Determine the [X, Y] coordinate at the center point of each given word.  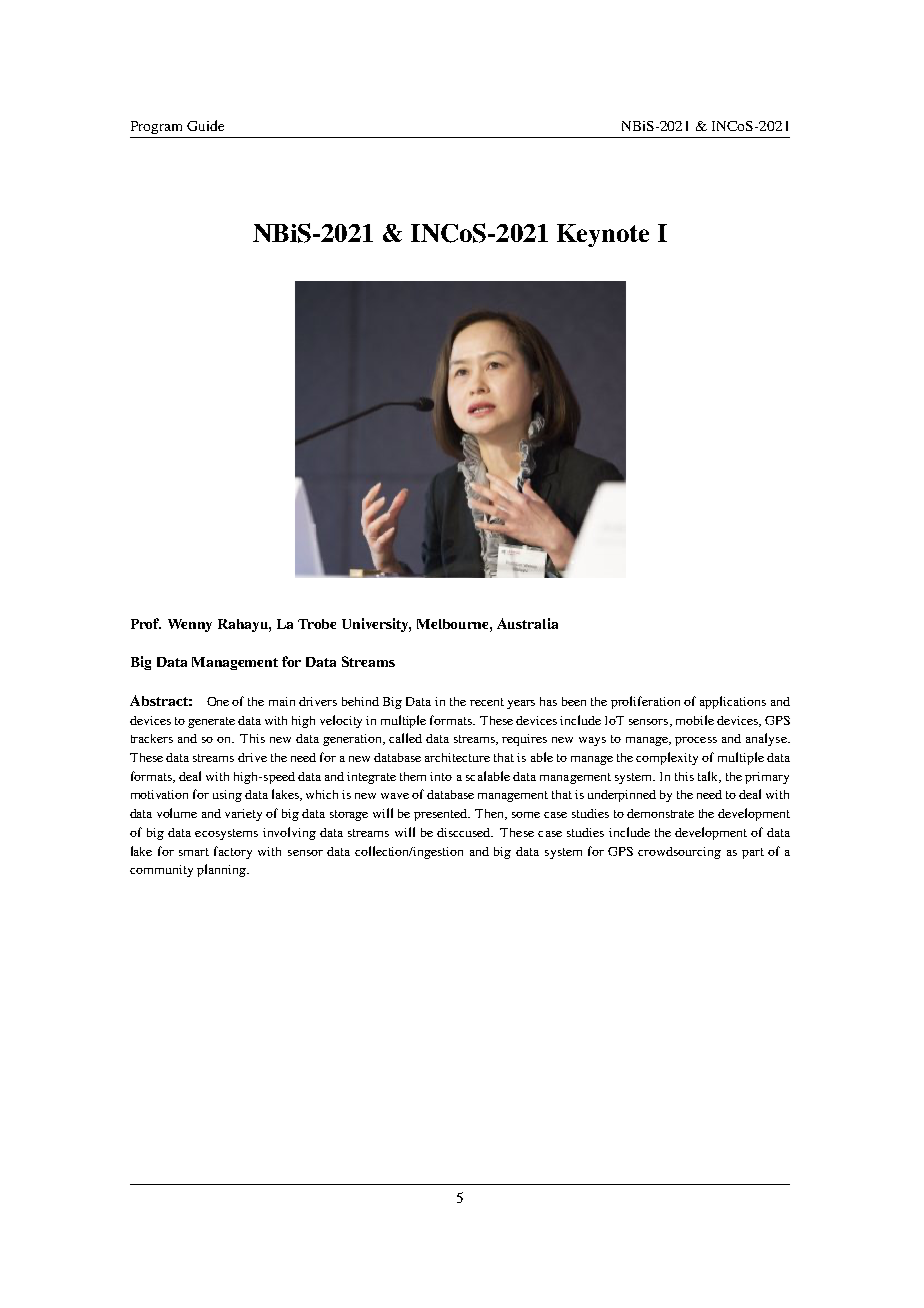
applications [733, 702]
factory [233, 852]
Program [156, 127]
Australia [527, 623]
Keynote [603, 235]
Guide [205, 125]
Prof [146, 623]
